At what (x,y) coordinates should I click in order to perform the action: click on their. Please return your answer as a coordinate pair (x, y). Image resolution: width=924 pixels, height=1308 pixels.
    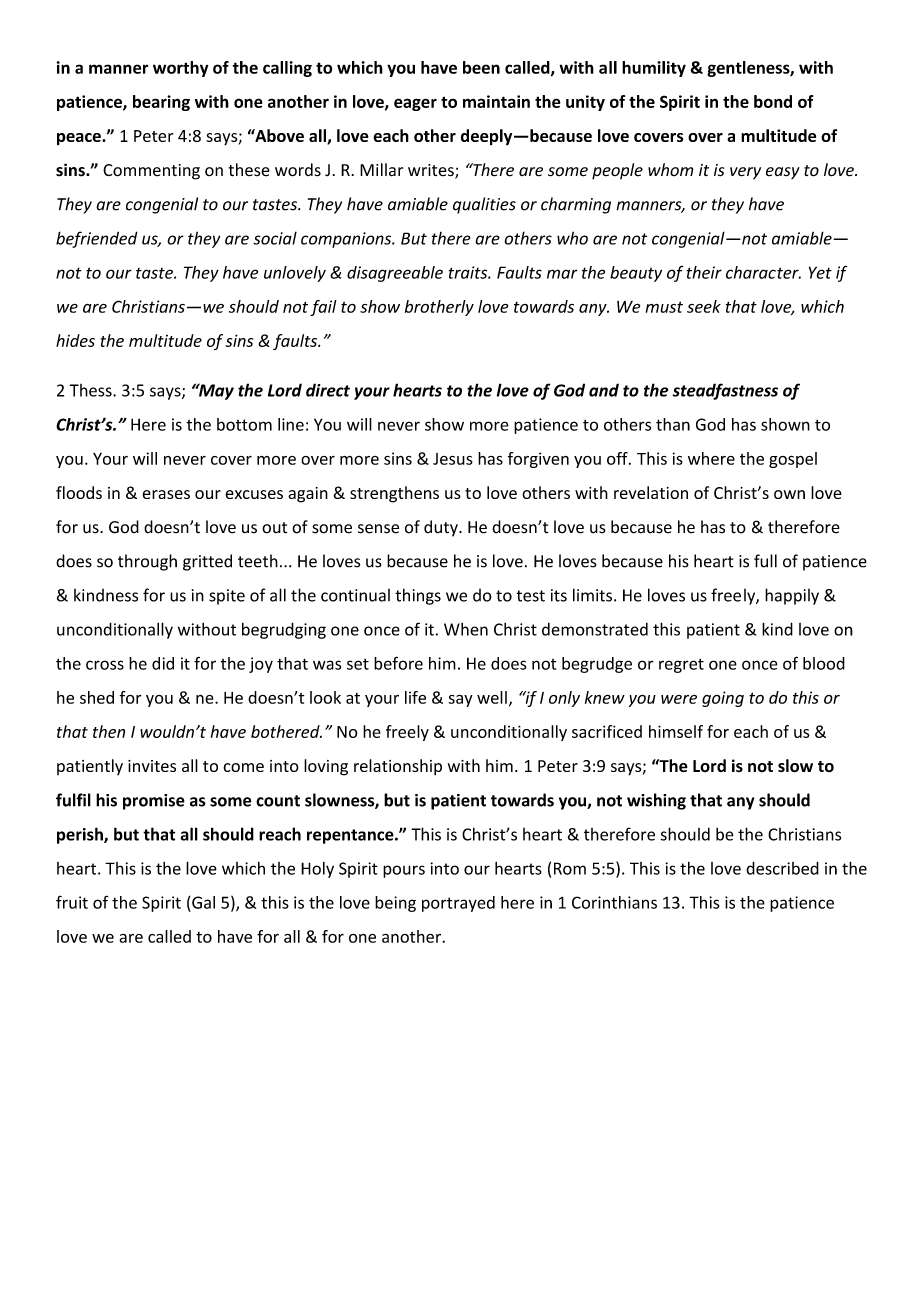
    Looking at the image, I should click on (704, 272).
